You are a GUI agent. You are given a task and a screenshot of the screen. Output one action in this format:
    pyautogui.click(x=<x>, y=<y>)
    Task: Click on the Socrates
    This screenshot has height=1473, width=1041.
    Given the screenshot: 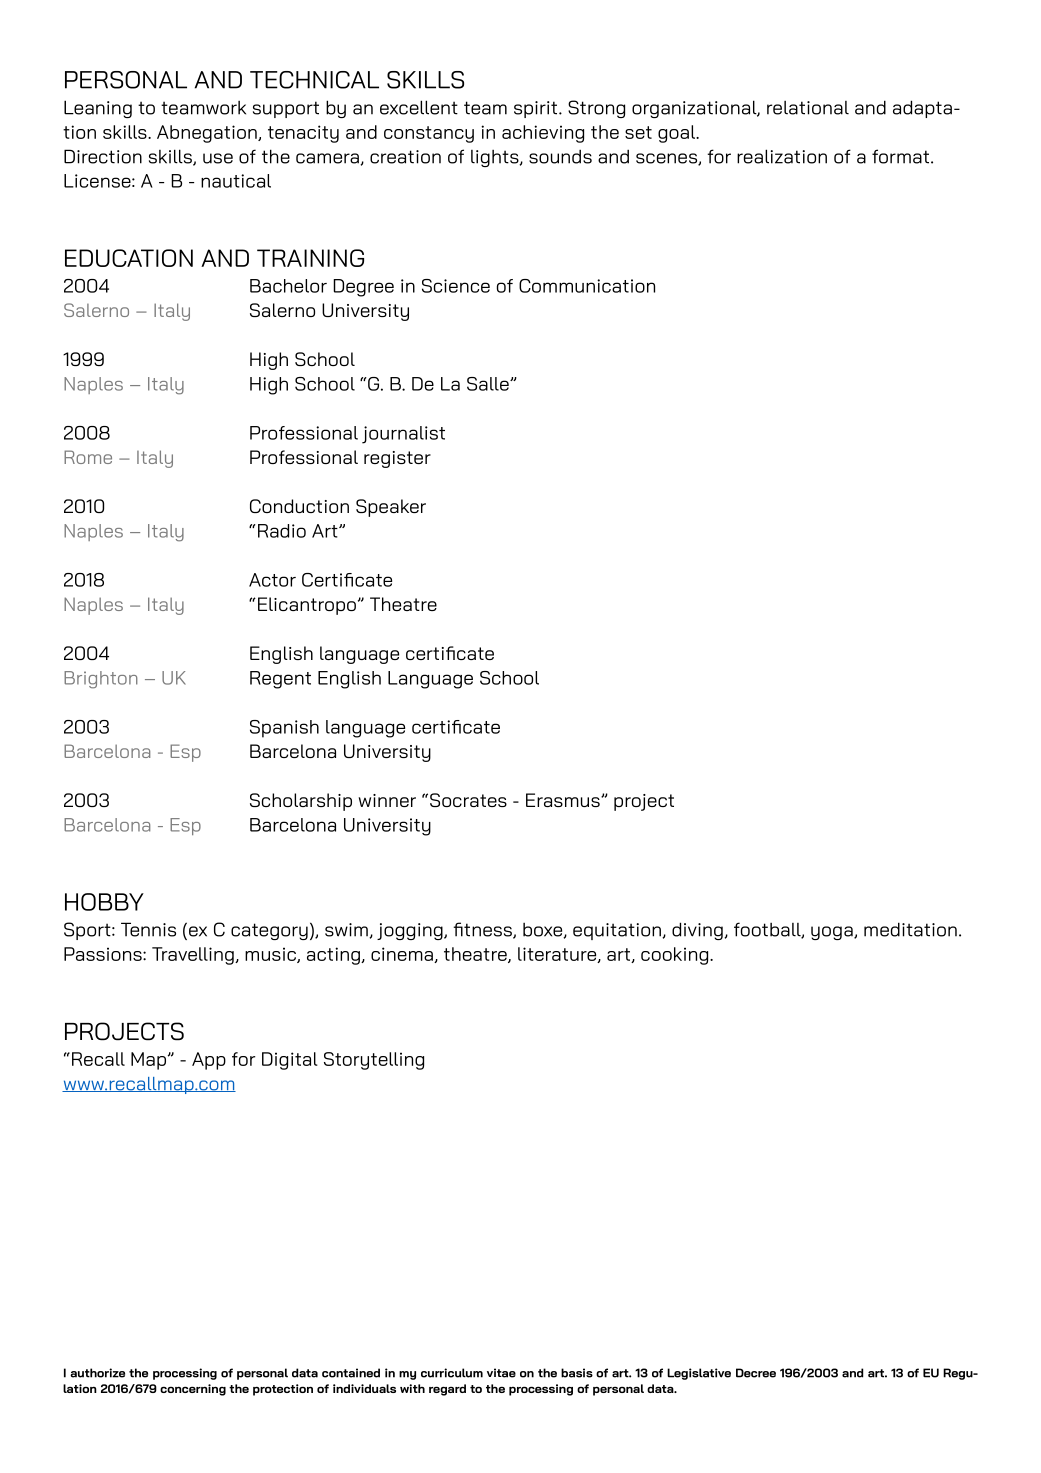 What is the action you would take?
    pyautogui.click(x=468, y=800)
